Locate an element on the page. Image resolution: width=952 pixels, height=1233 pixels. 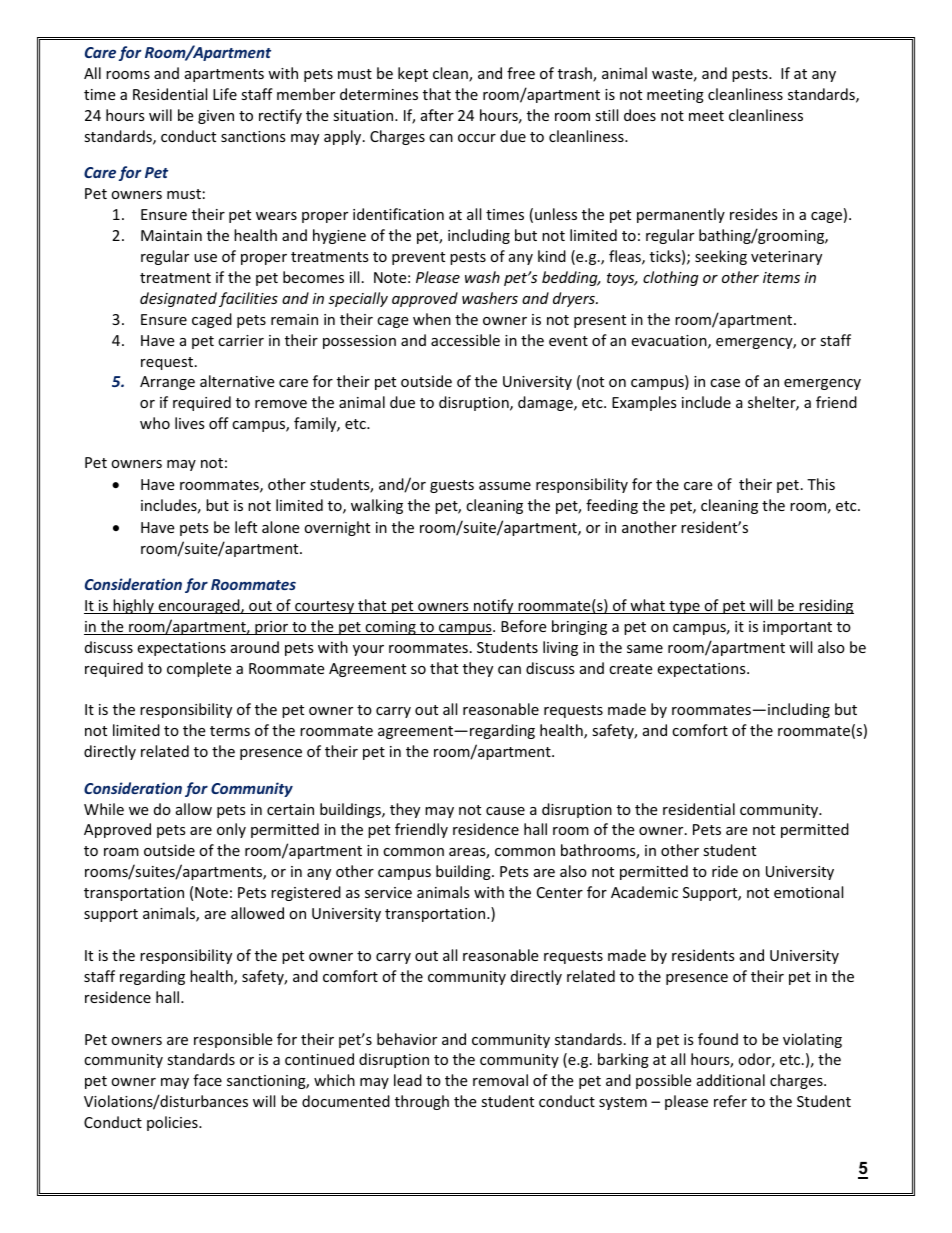
given is located at coordinates (216, 117).
